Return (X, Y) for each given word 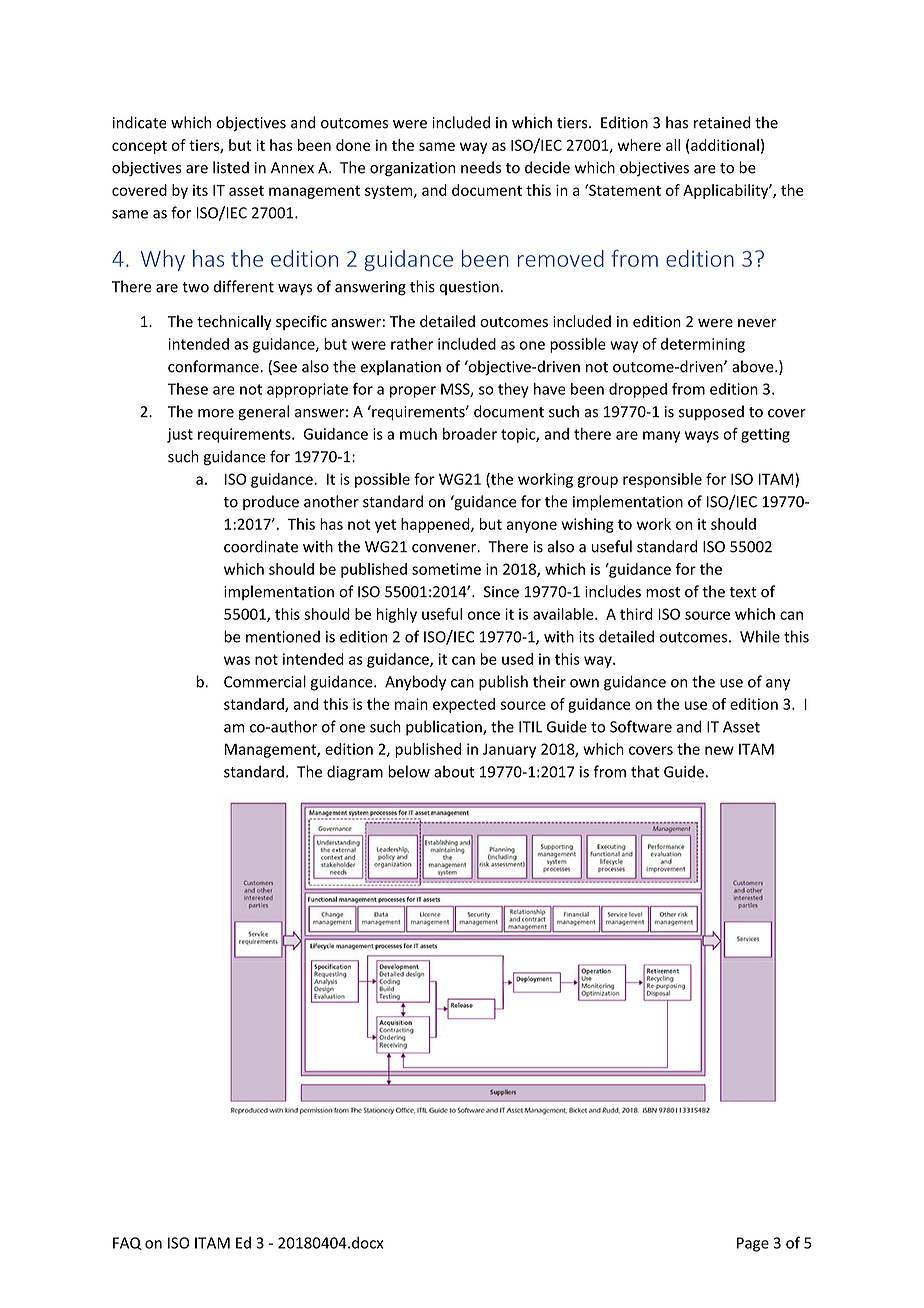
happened (436, 525)
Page (753, 1244)
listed (231, 167)
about (454, 771)
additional (725, 145)
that (645, 771)
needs (481, 167)
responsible (662, 480)
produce (271, 502)
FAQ (127, 1243)
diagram (355, 773)
